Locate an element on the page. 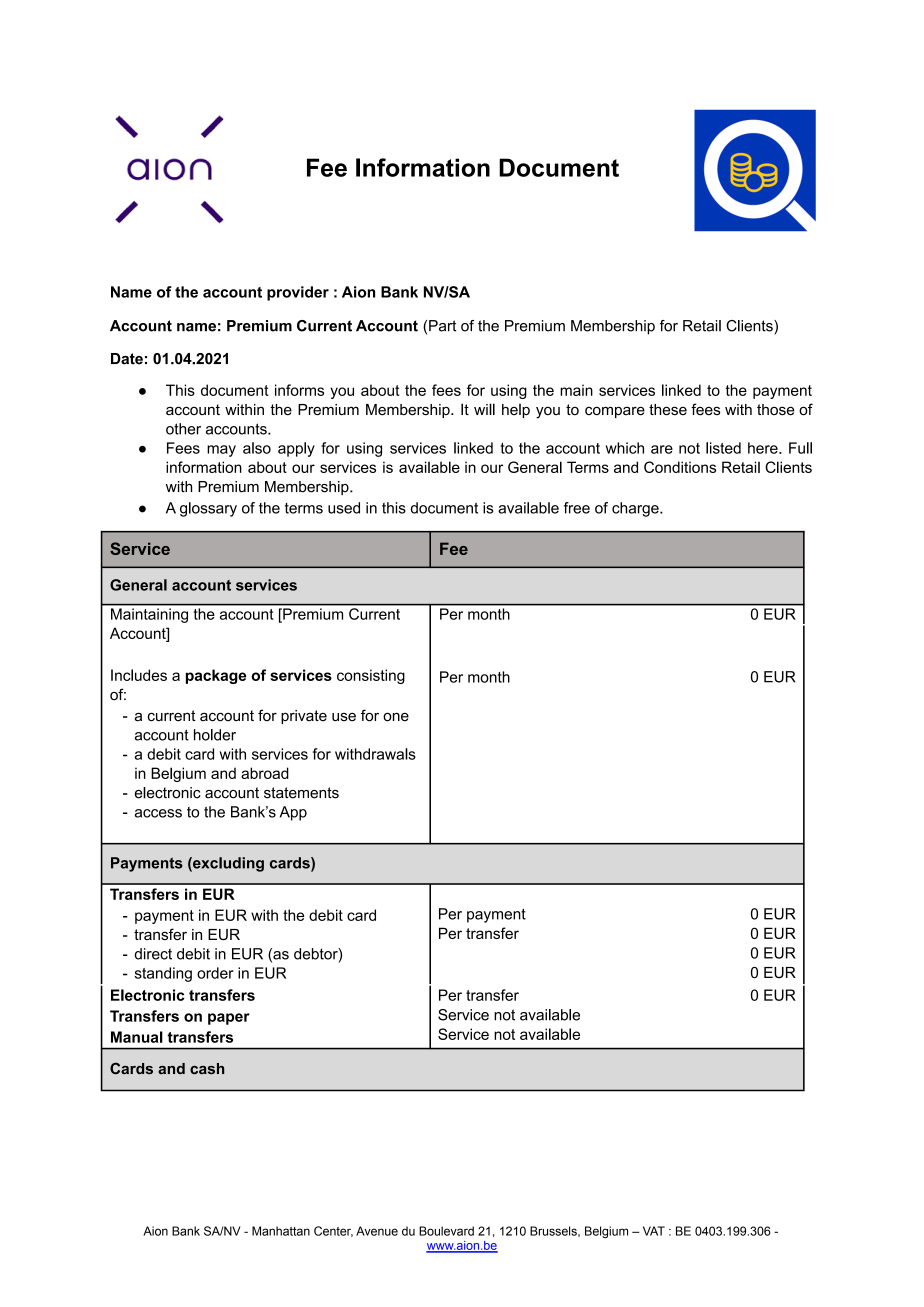 This image has width=924, height=1307. Date is located at coordinates (127, 359).
